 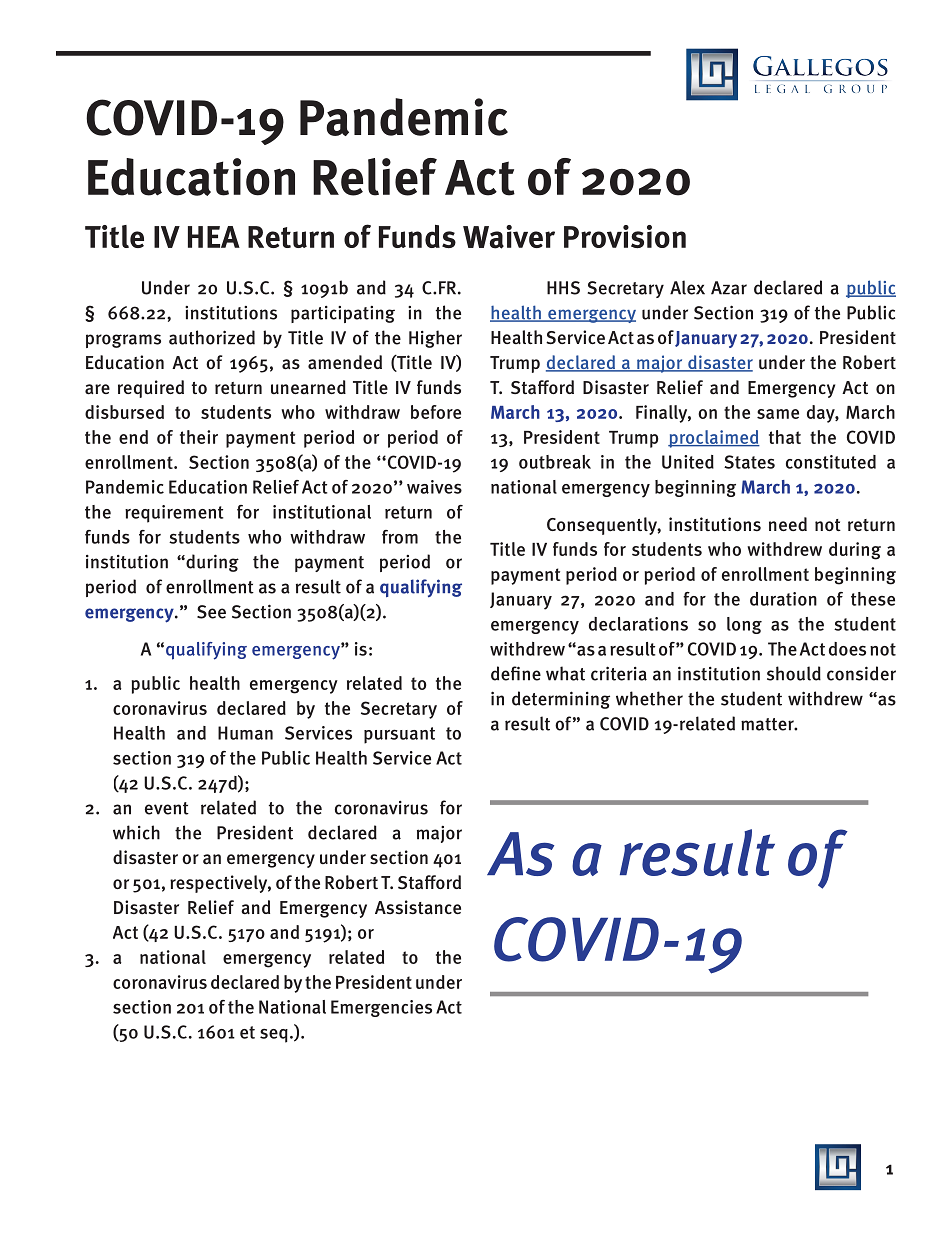 What do you see at coordinates (381, 1008) in the document?
I see `Emergencies` at bounding box center [381, 1008].
